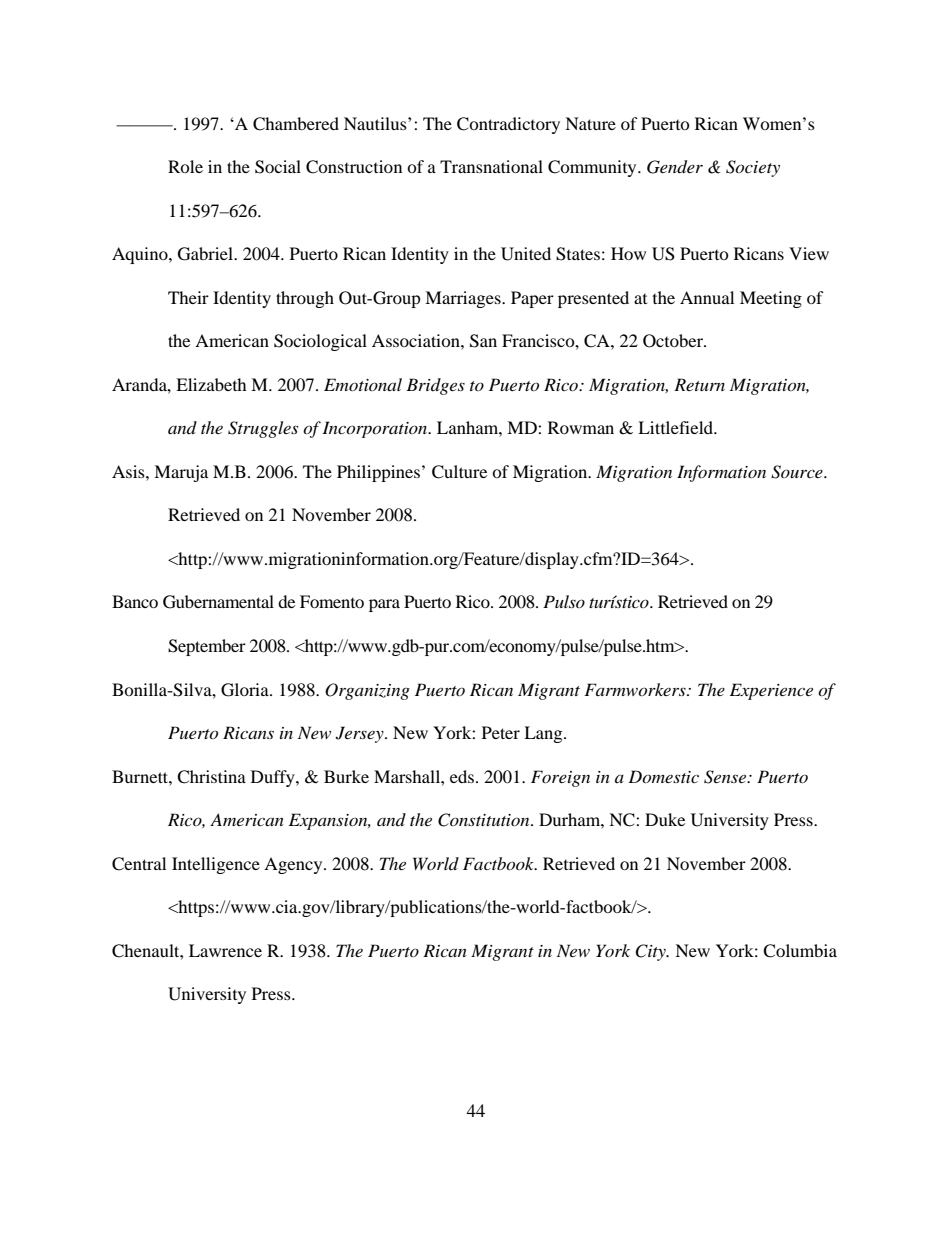  Describe the element at coordinates (185, 166) in the screenshot. I see `Role` at that location.
